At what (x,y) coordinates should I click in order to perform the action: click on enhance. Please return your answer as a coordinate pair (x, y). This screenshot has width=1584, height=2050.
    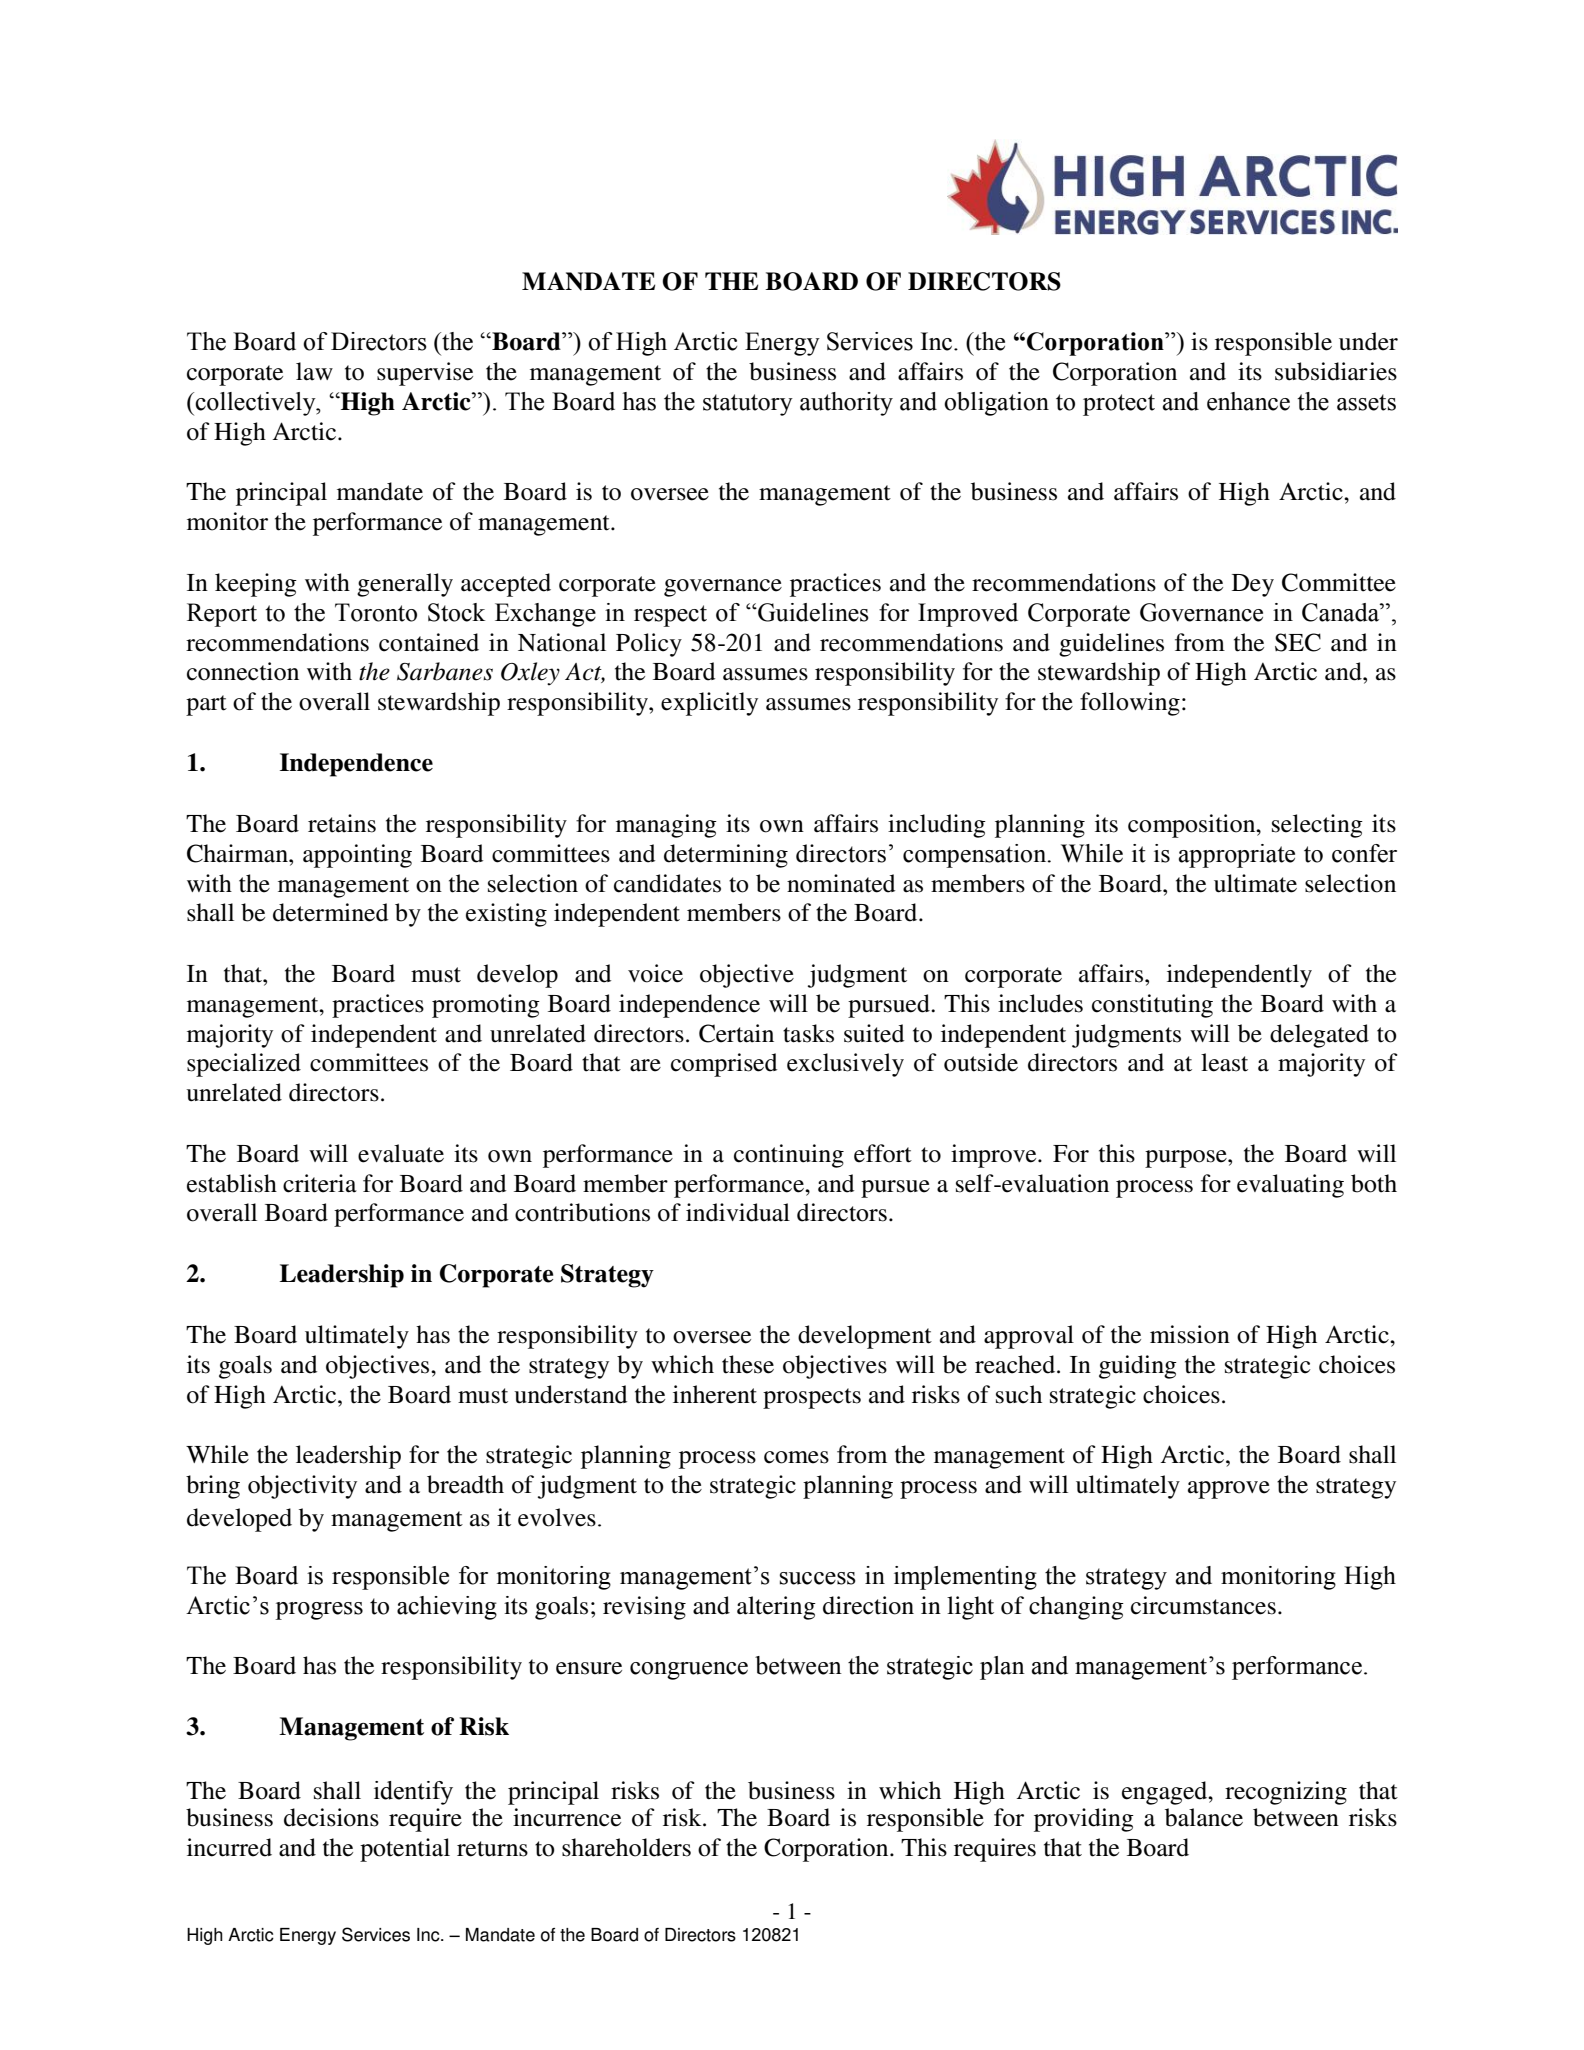
    Looking at the image, I should click on (1248, 401).
